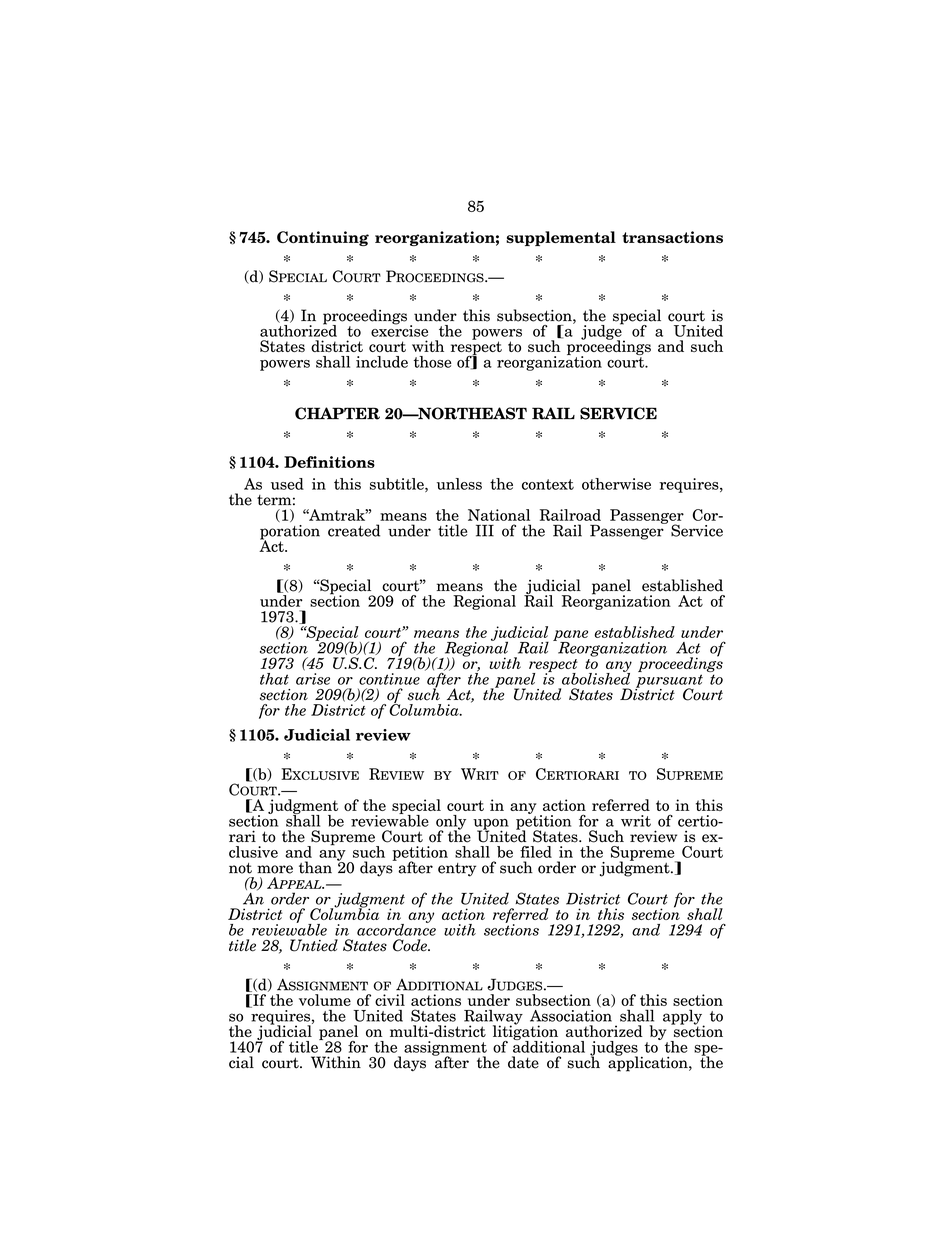 The image size is (952, 1233). What do you see at coordinates (683, 1018) in the screenshot?
I see `apply` at bounding box center [683, 1018].
